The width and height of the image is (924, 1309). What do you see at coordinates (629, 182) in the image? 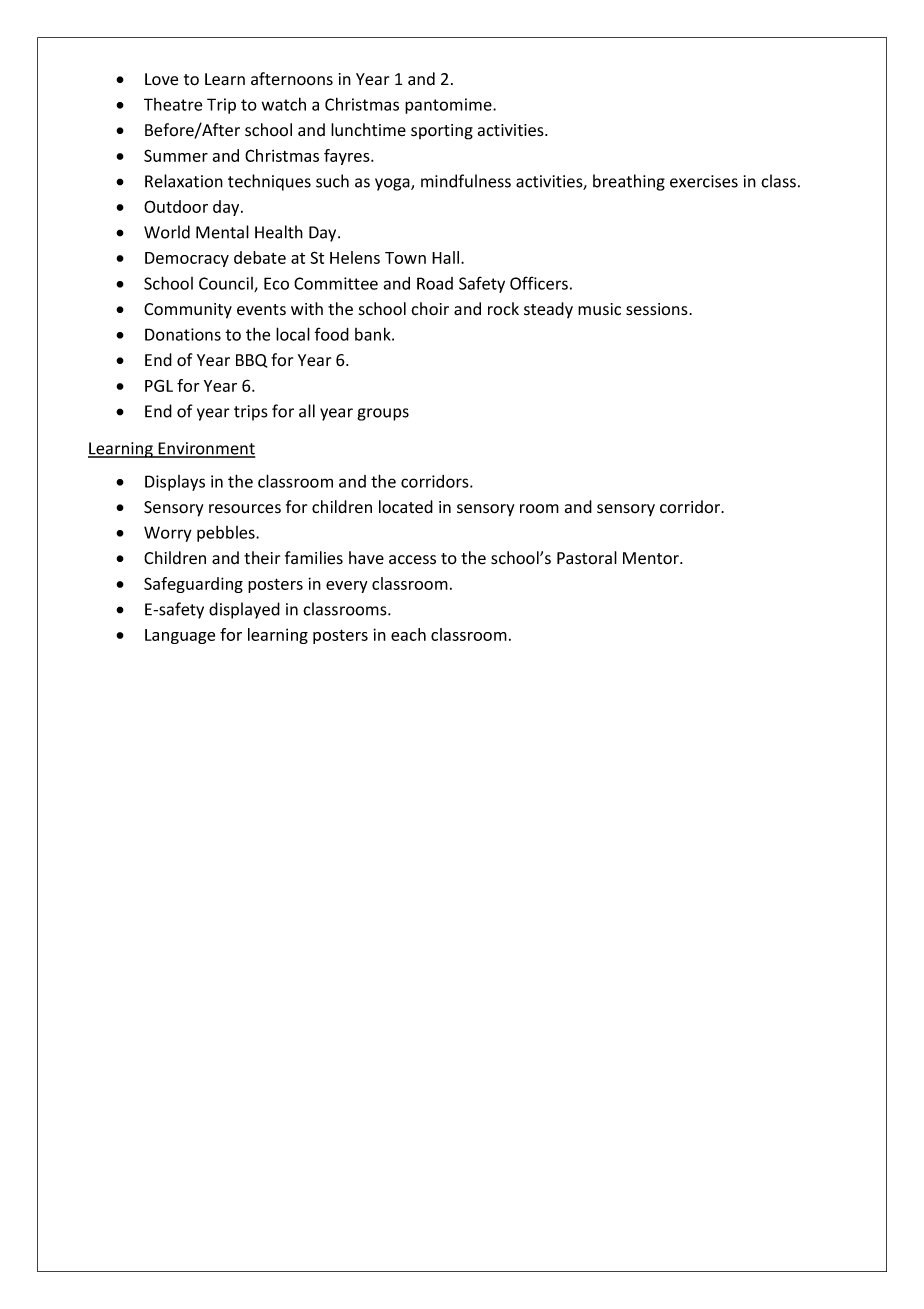
I see `breathing` at bounding box center [629, 182].
